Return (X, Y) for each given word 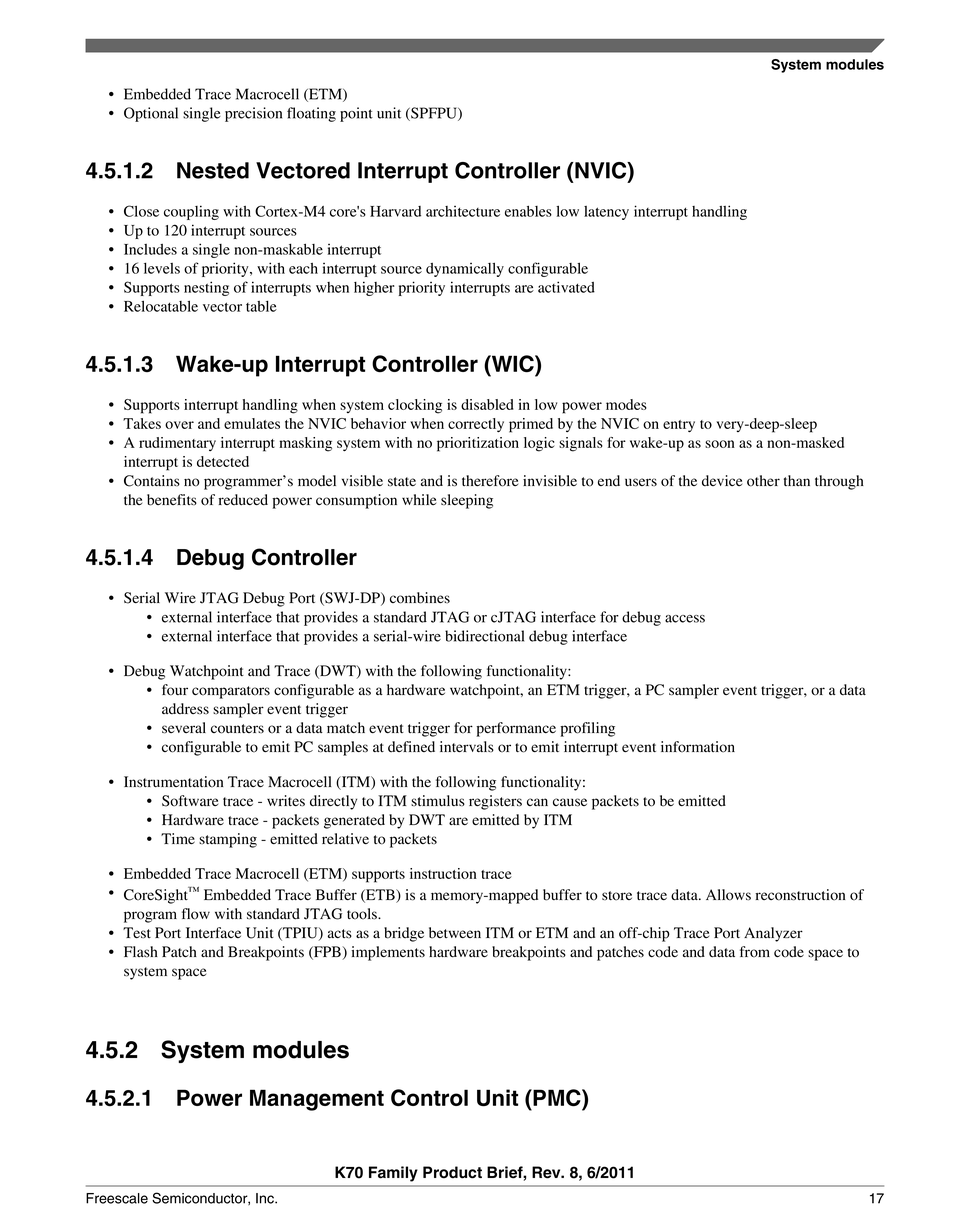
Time (178, 838)
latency (606, 213)
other (763, 481)
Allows (728, 895)
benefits (172, 500)
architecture (463, 211)
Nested (213, 170)
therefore (490, 481)
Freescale (117, 1198)
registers (495, 802)
